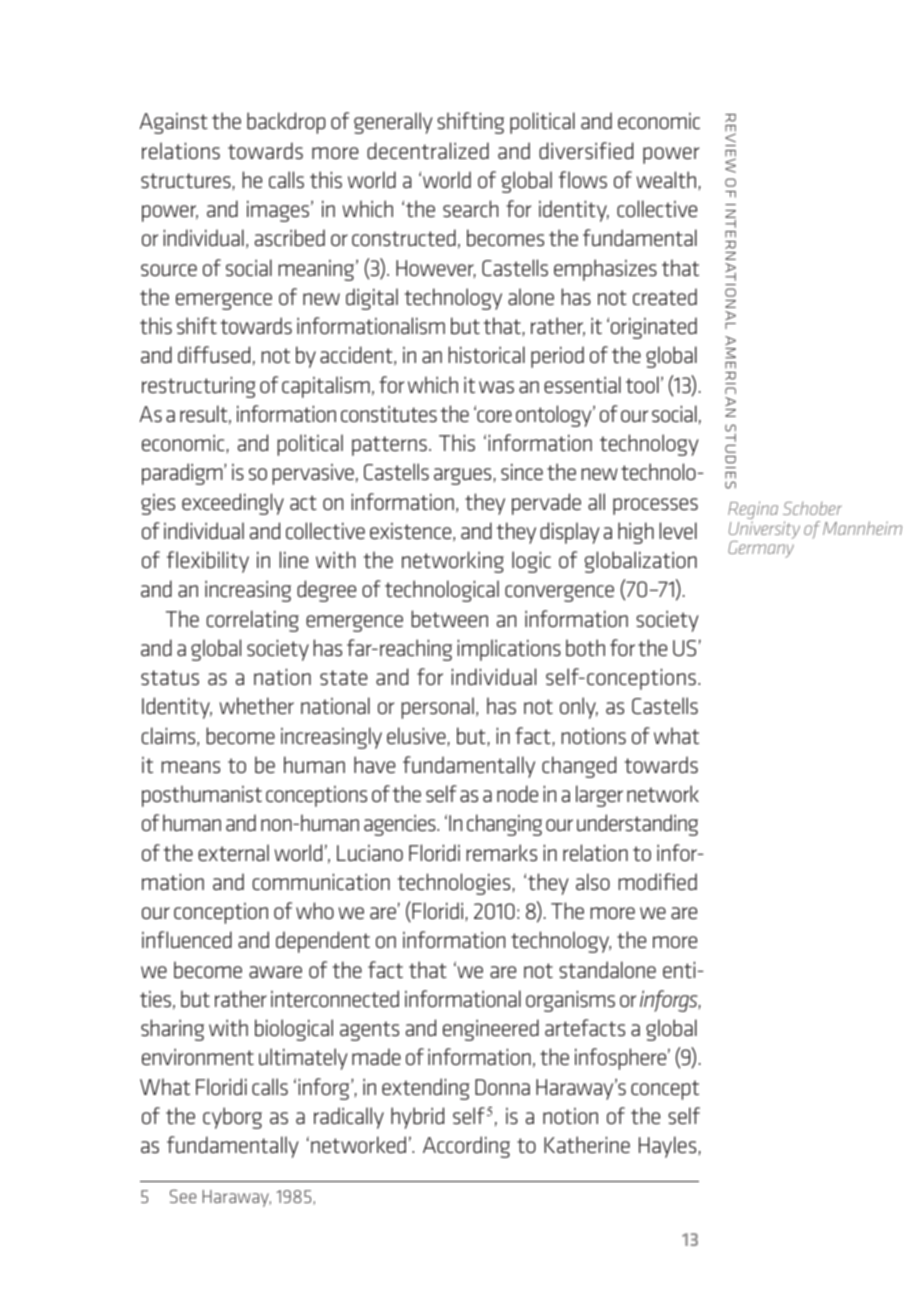  Describe the element at coordinates (522, 471) in the screenshot. I see `since` at that location.
